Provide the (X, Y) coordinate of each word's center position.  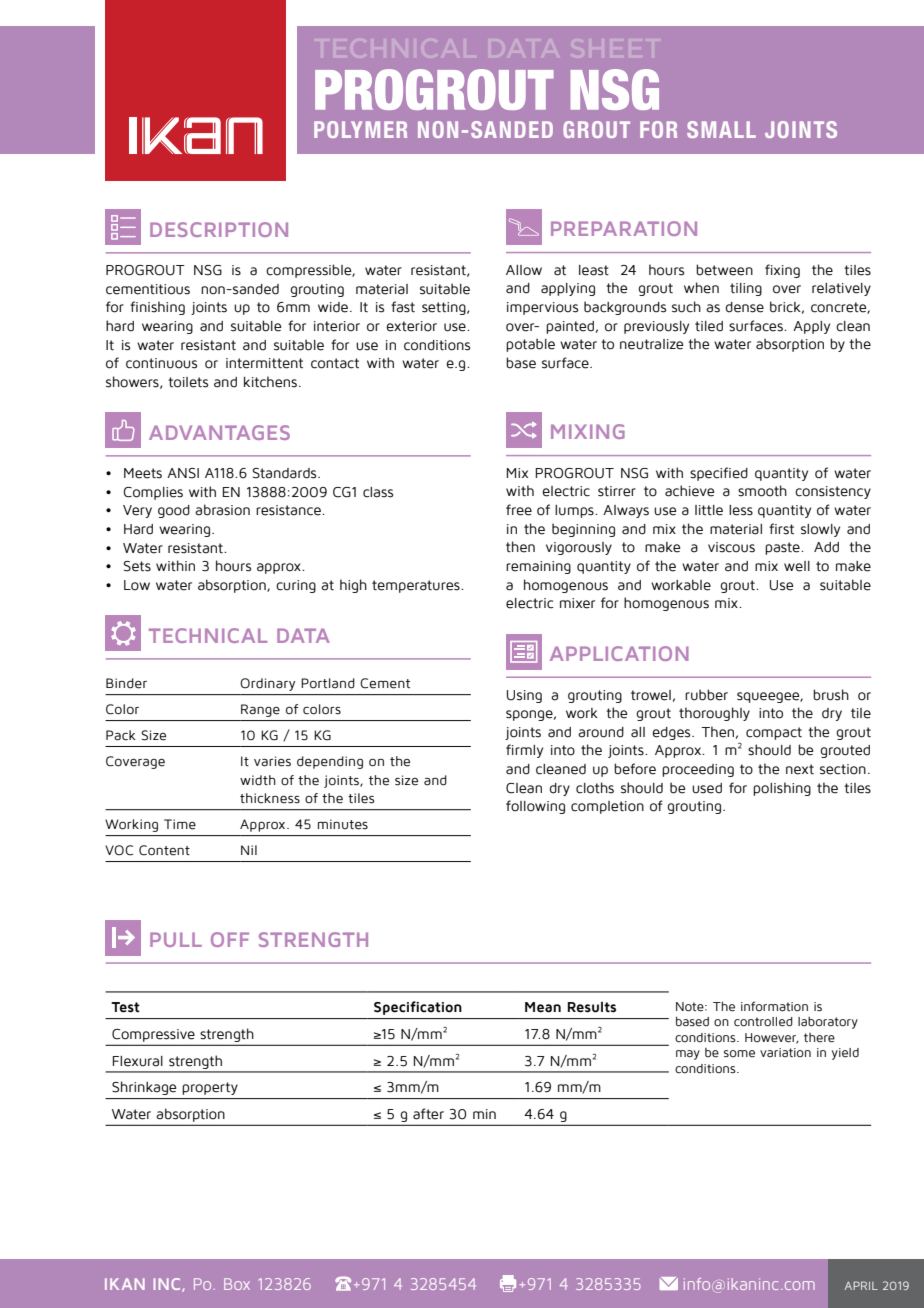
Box (237, 1284)
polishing (782, 789)
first (781, 529)
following (535, 807)
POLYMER (360, 129)
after (428, 1114)
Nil (249, 850)
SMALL (721, 129)
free (519, 510)
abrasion (222, 510)
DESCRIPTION (219, 229)
